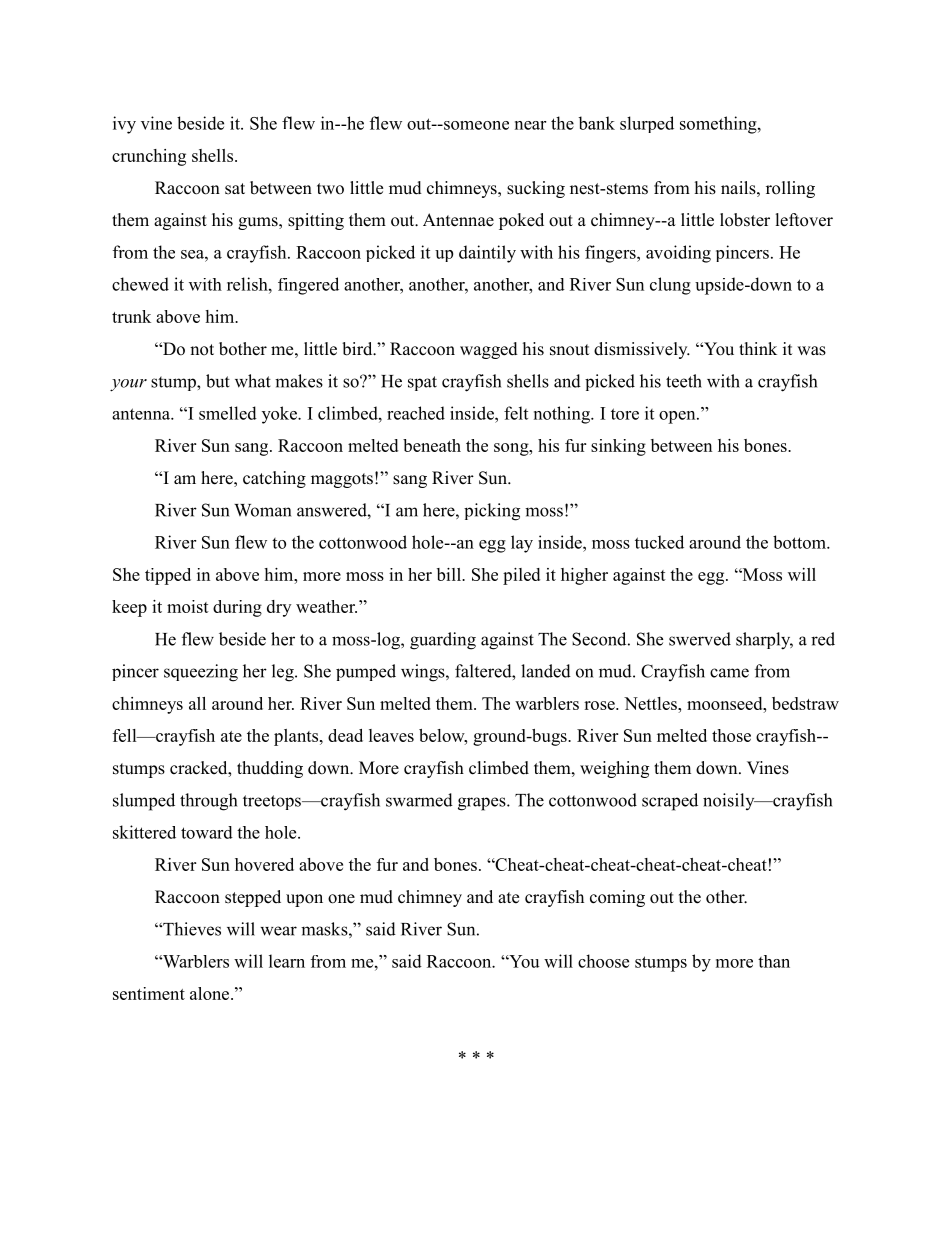 The width and height of the image is (952, 1233). I want to click on landed, so click(546, 671).
